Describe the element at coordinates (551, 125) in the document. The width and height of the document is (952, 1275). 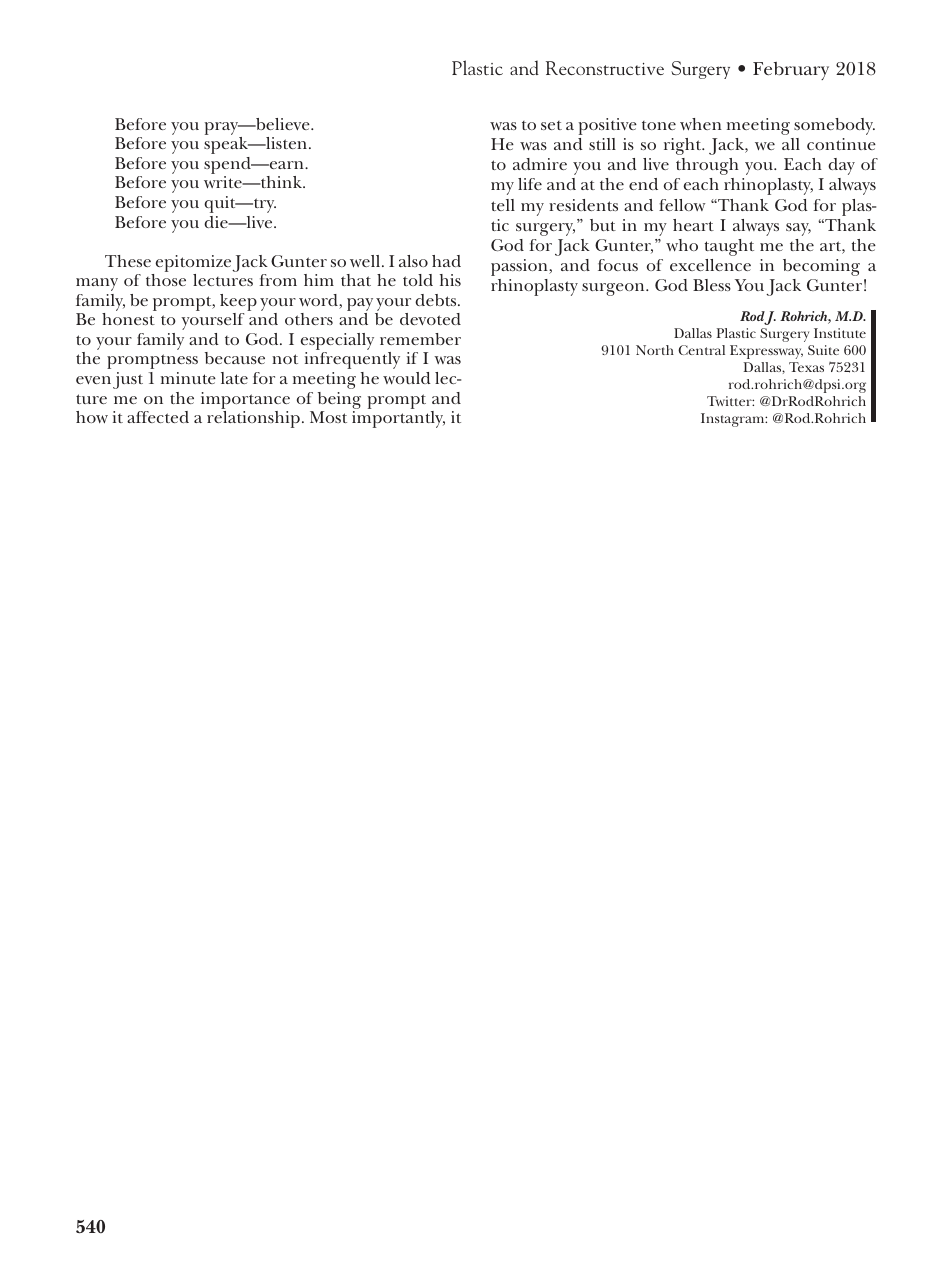
I see `set` at that location.
